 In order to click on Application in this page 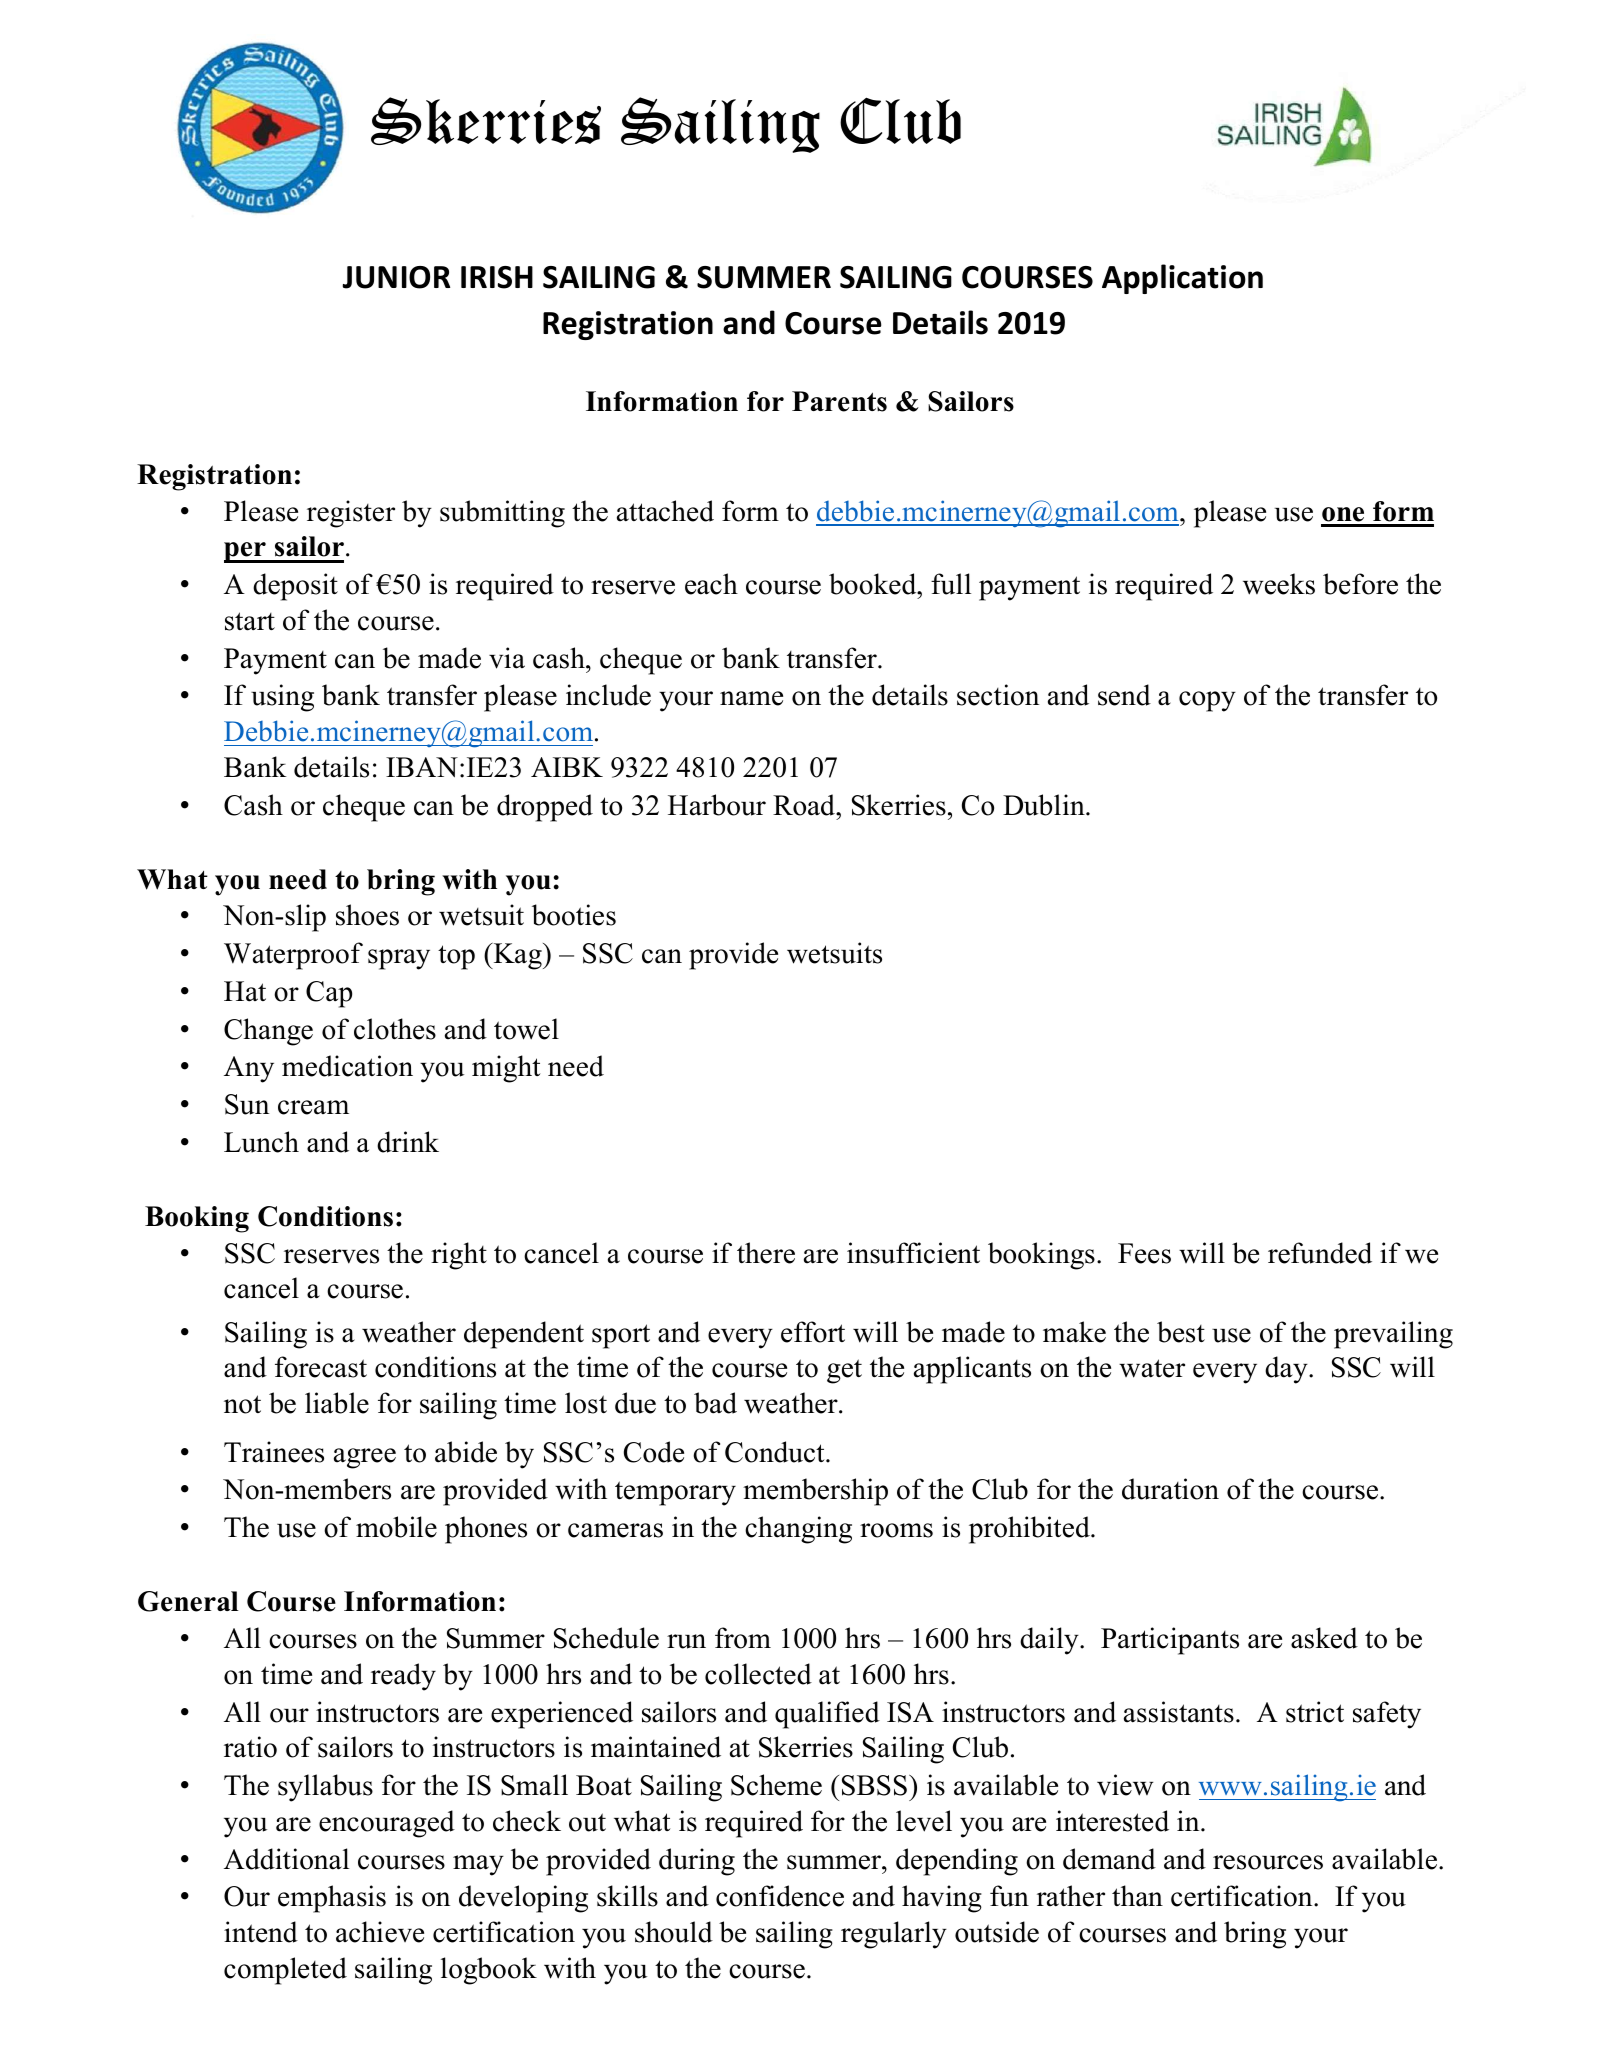, I will do `click(1182, 279)`.
